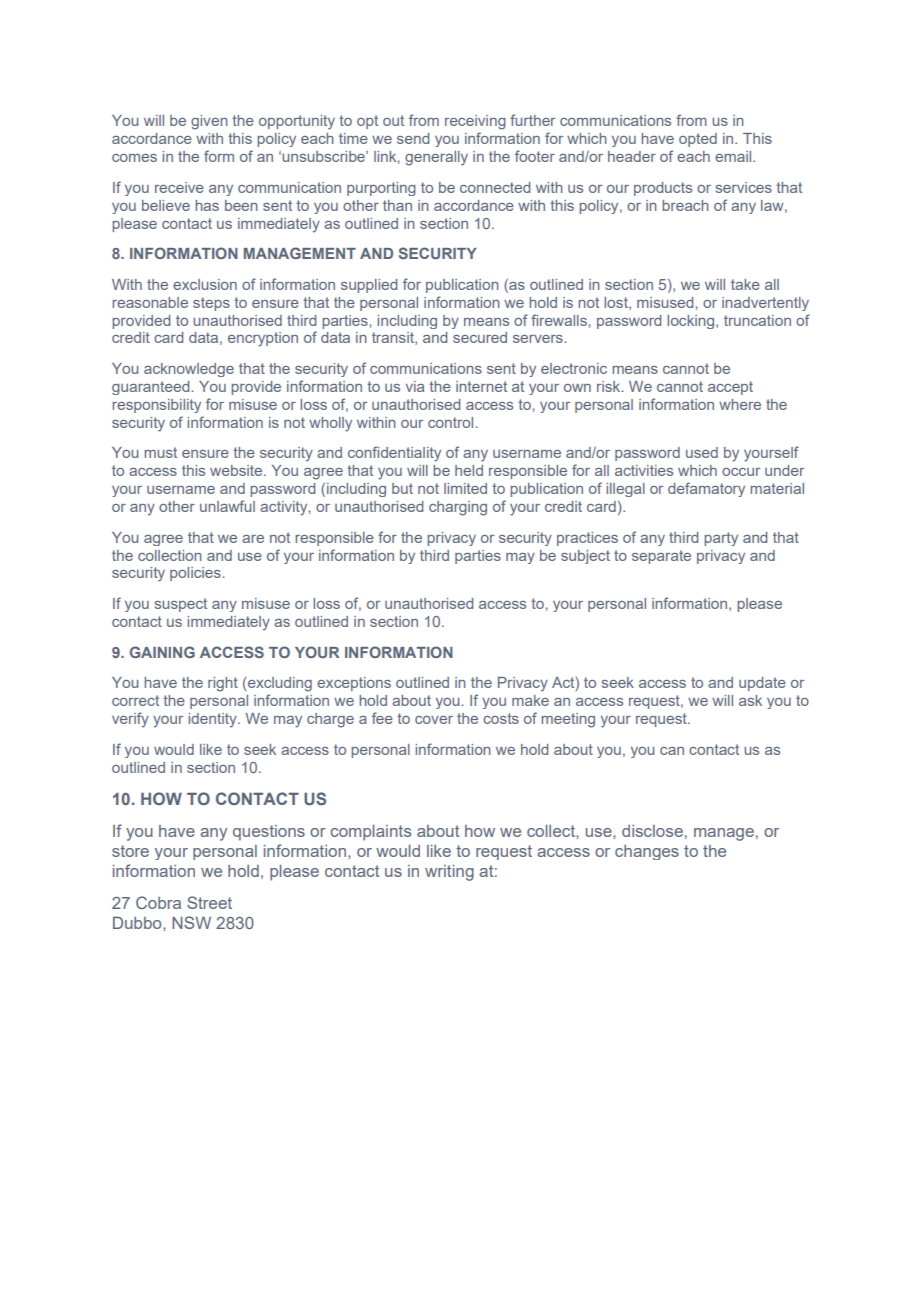 The width and height of the screenshot is (924, 1308). What do you see at coordinates (698, 140) in the screenshot?
I see `opted` at bounding box center [698, 140].
